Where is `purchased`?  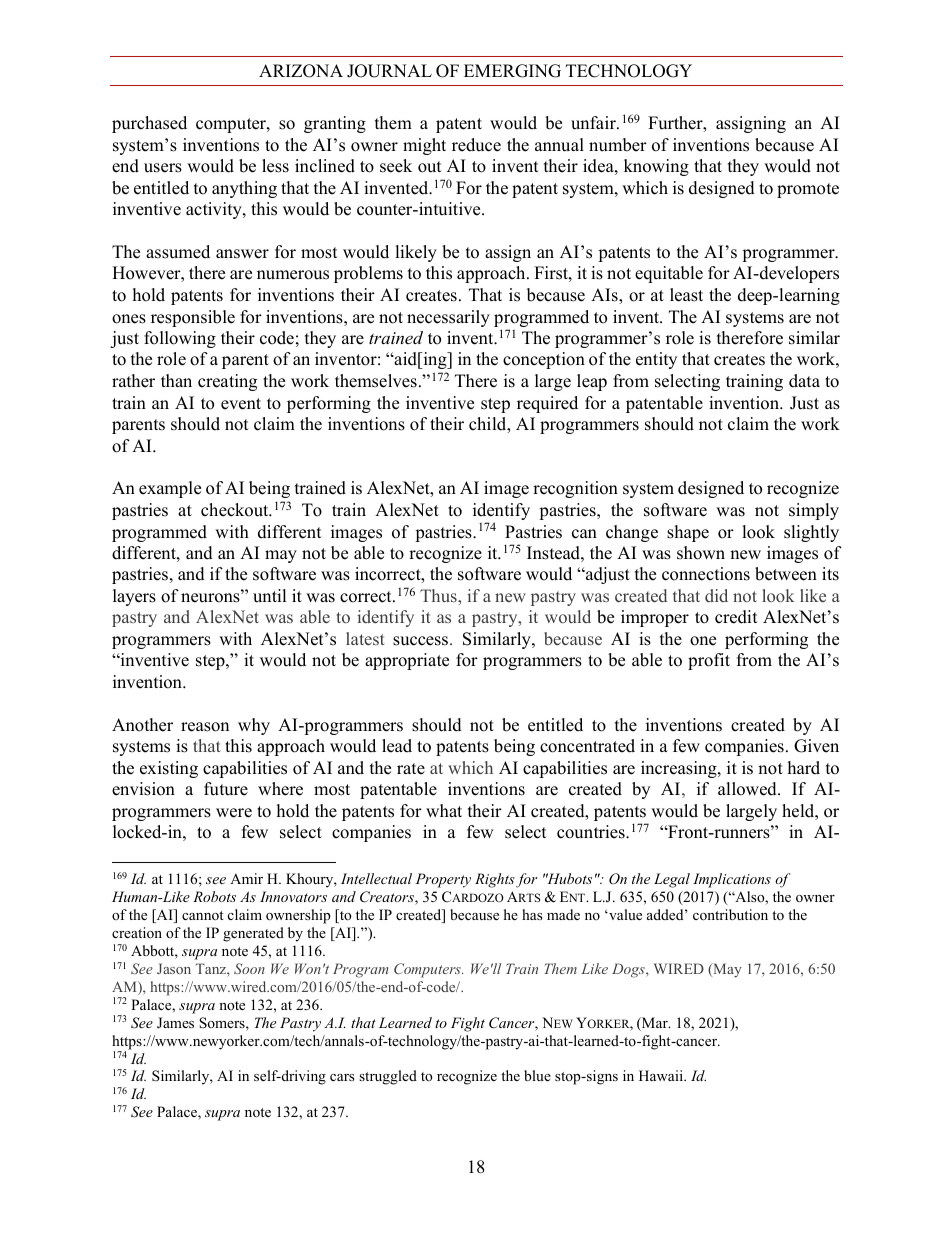
purchased is located at coordinates (149, 124).
